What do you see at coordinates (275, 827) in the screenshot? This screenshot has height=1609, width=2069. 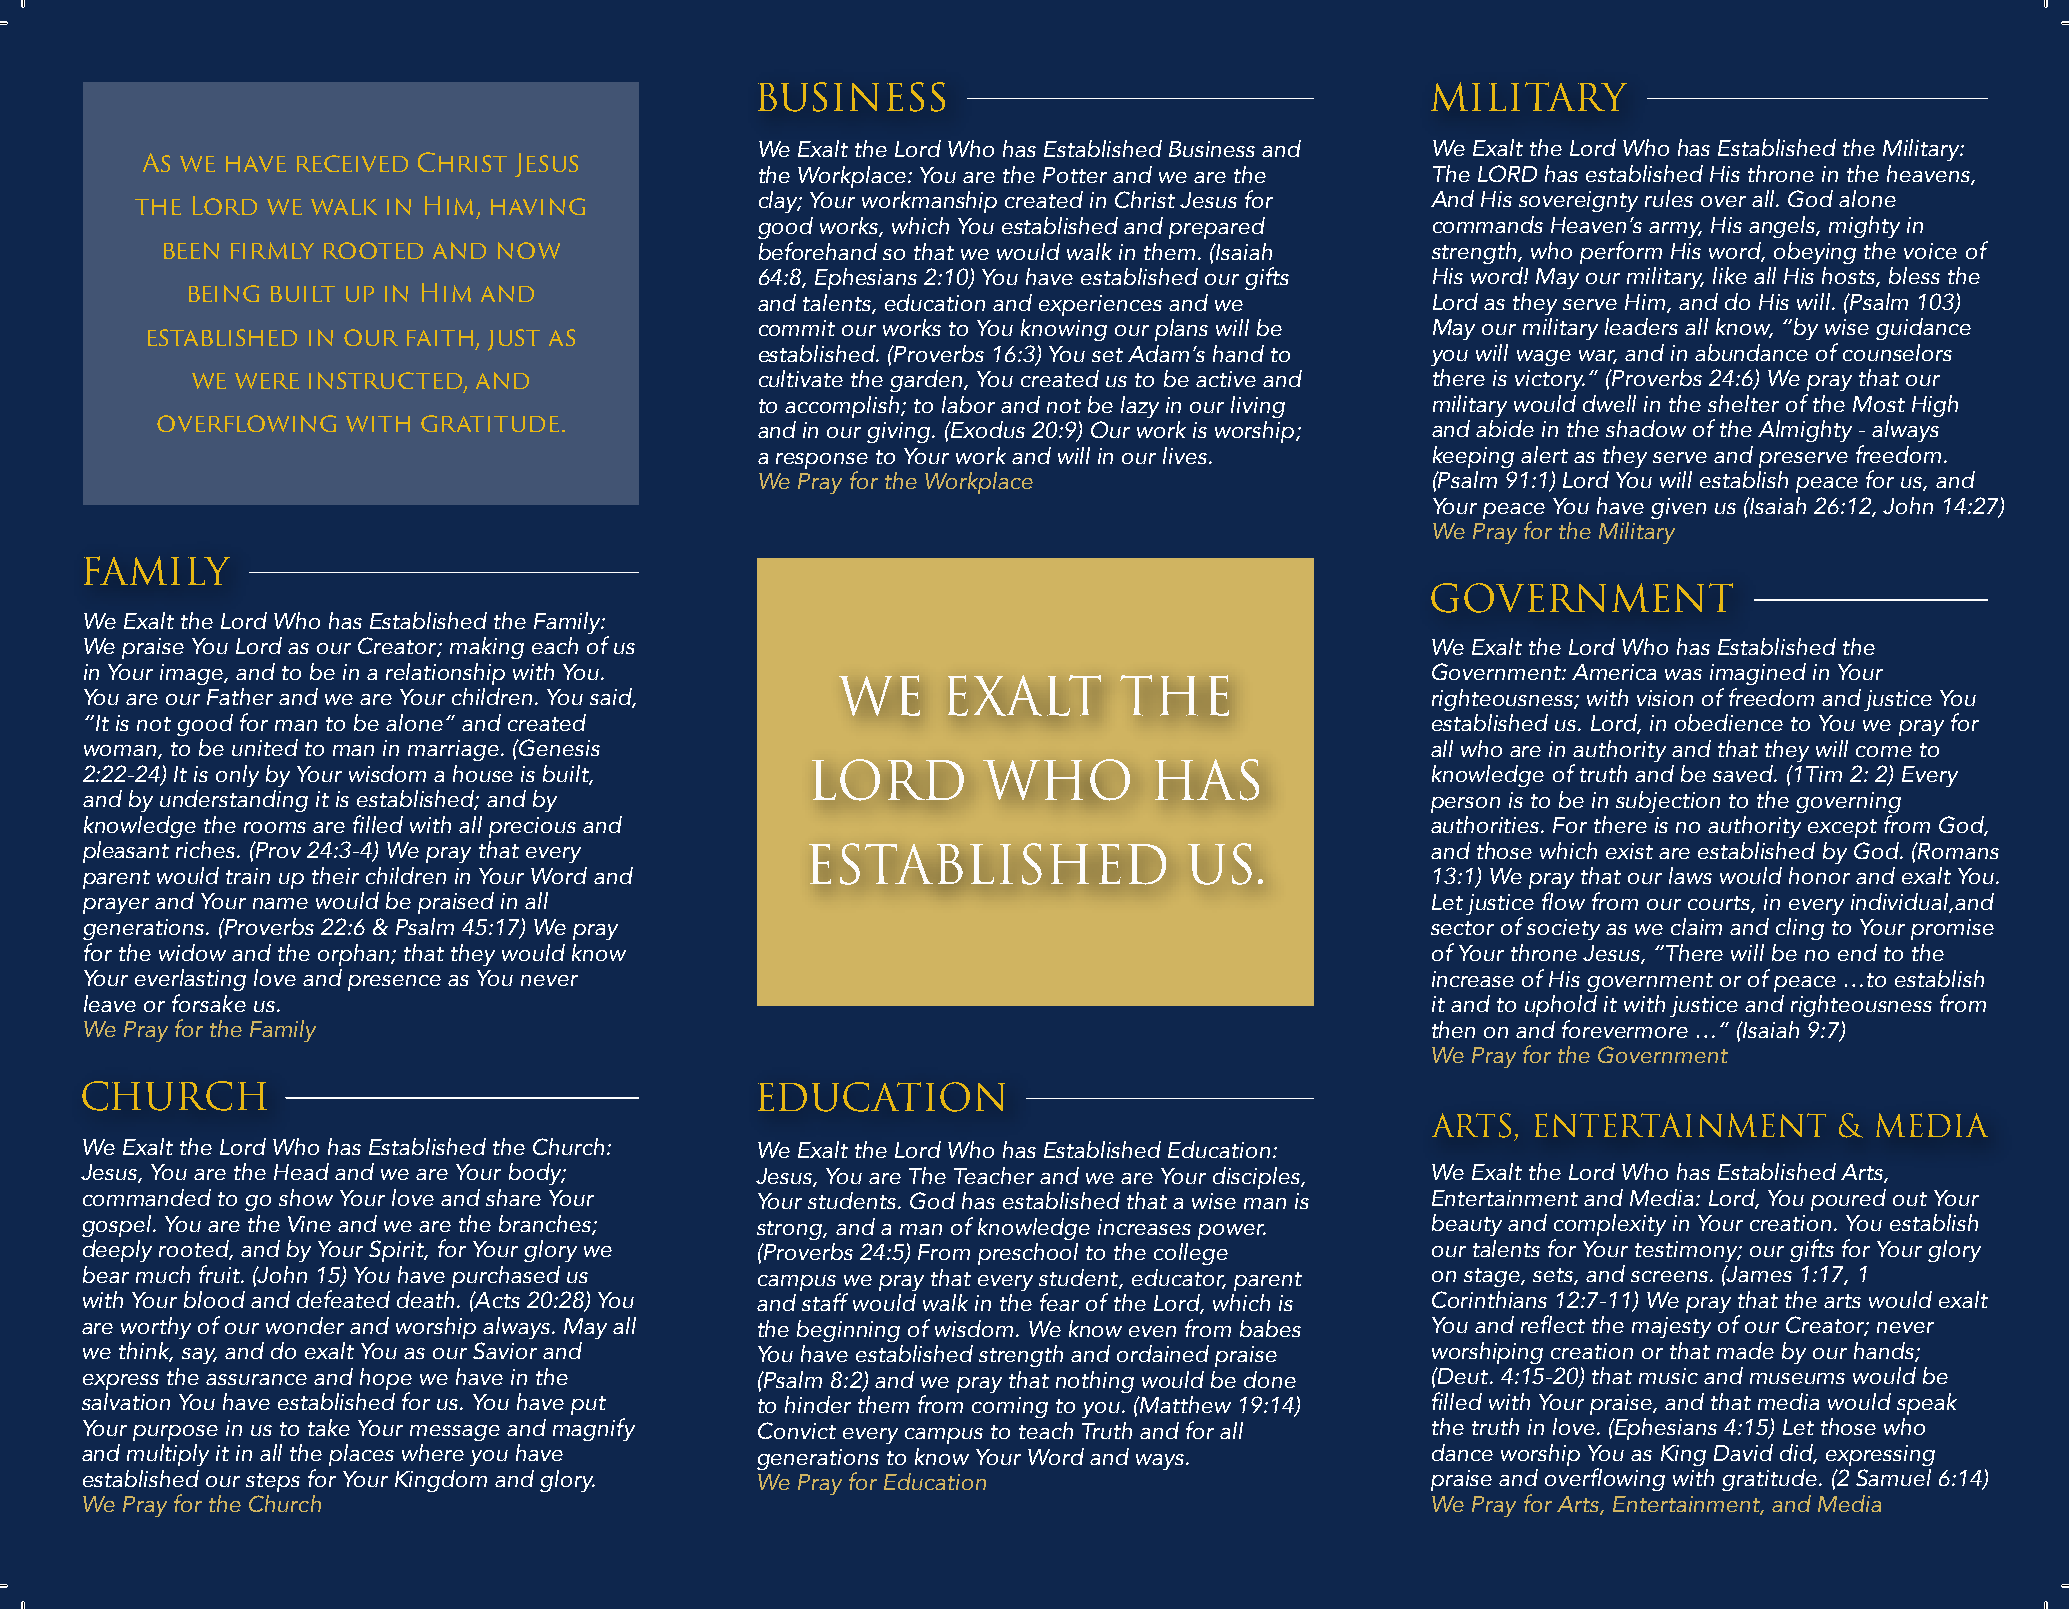 I see `rooms` at bounding box center [275, 827].
